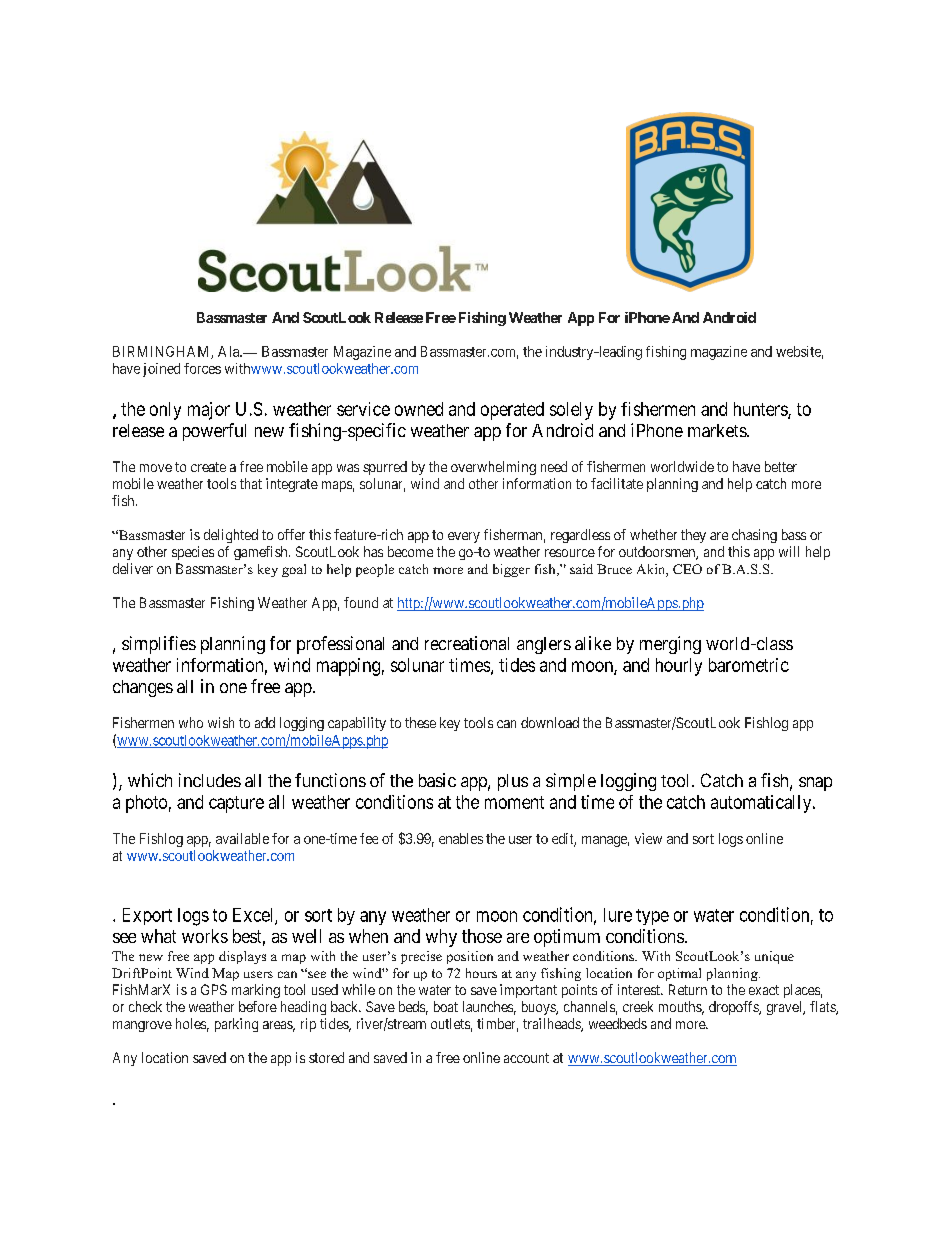 Image resolution: width=952 pixels, height=1233 pixels. Describe the element at coordinates (193, 553) in the screenshot. I see `species` at that location.
